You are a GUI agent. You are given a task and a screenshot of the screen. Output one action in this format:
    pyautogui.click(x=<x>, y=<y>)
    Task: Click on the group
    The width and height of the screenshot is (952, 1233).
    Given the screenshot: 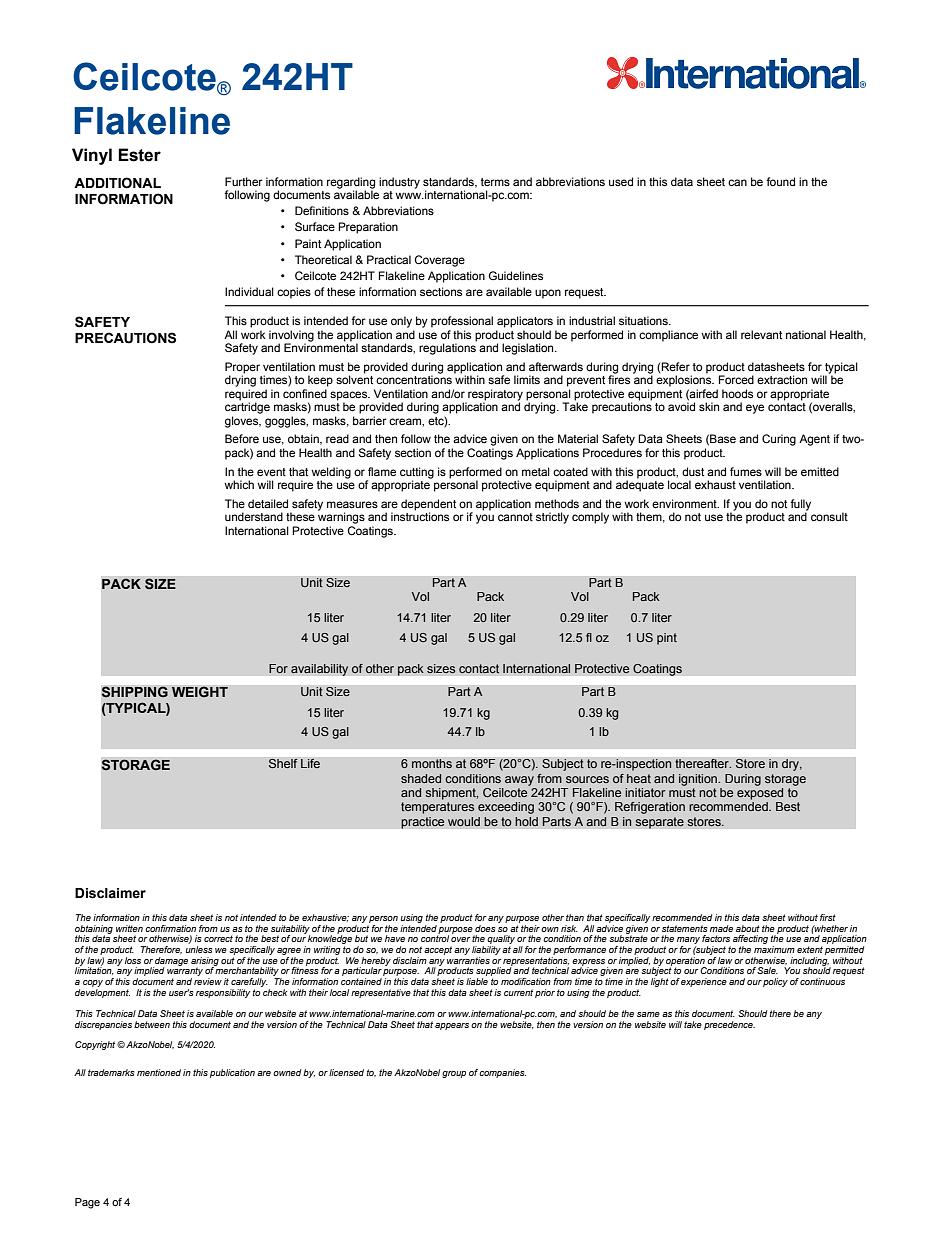 What is the action you would take?
    pyautogui.click(x=454, y=1074)
